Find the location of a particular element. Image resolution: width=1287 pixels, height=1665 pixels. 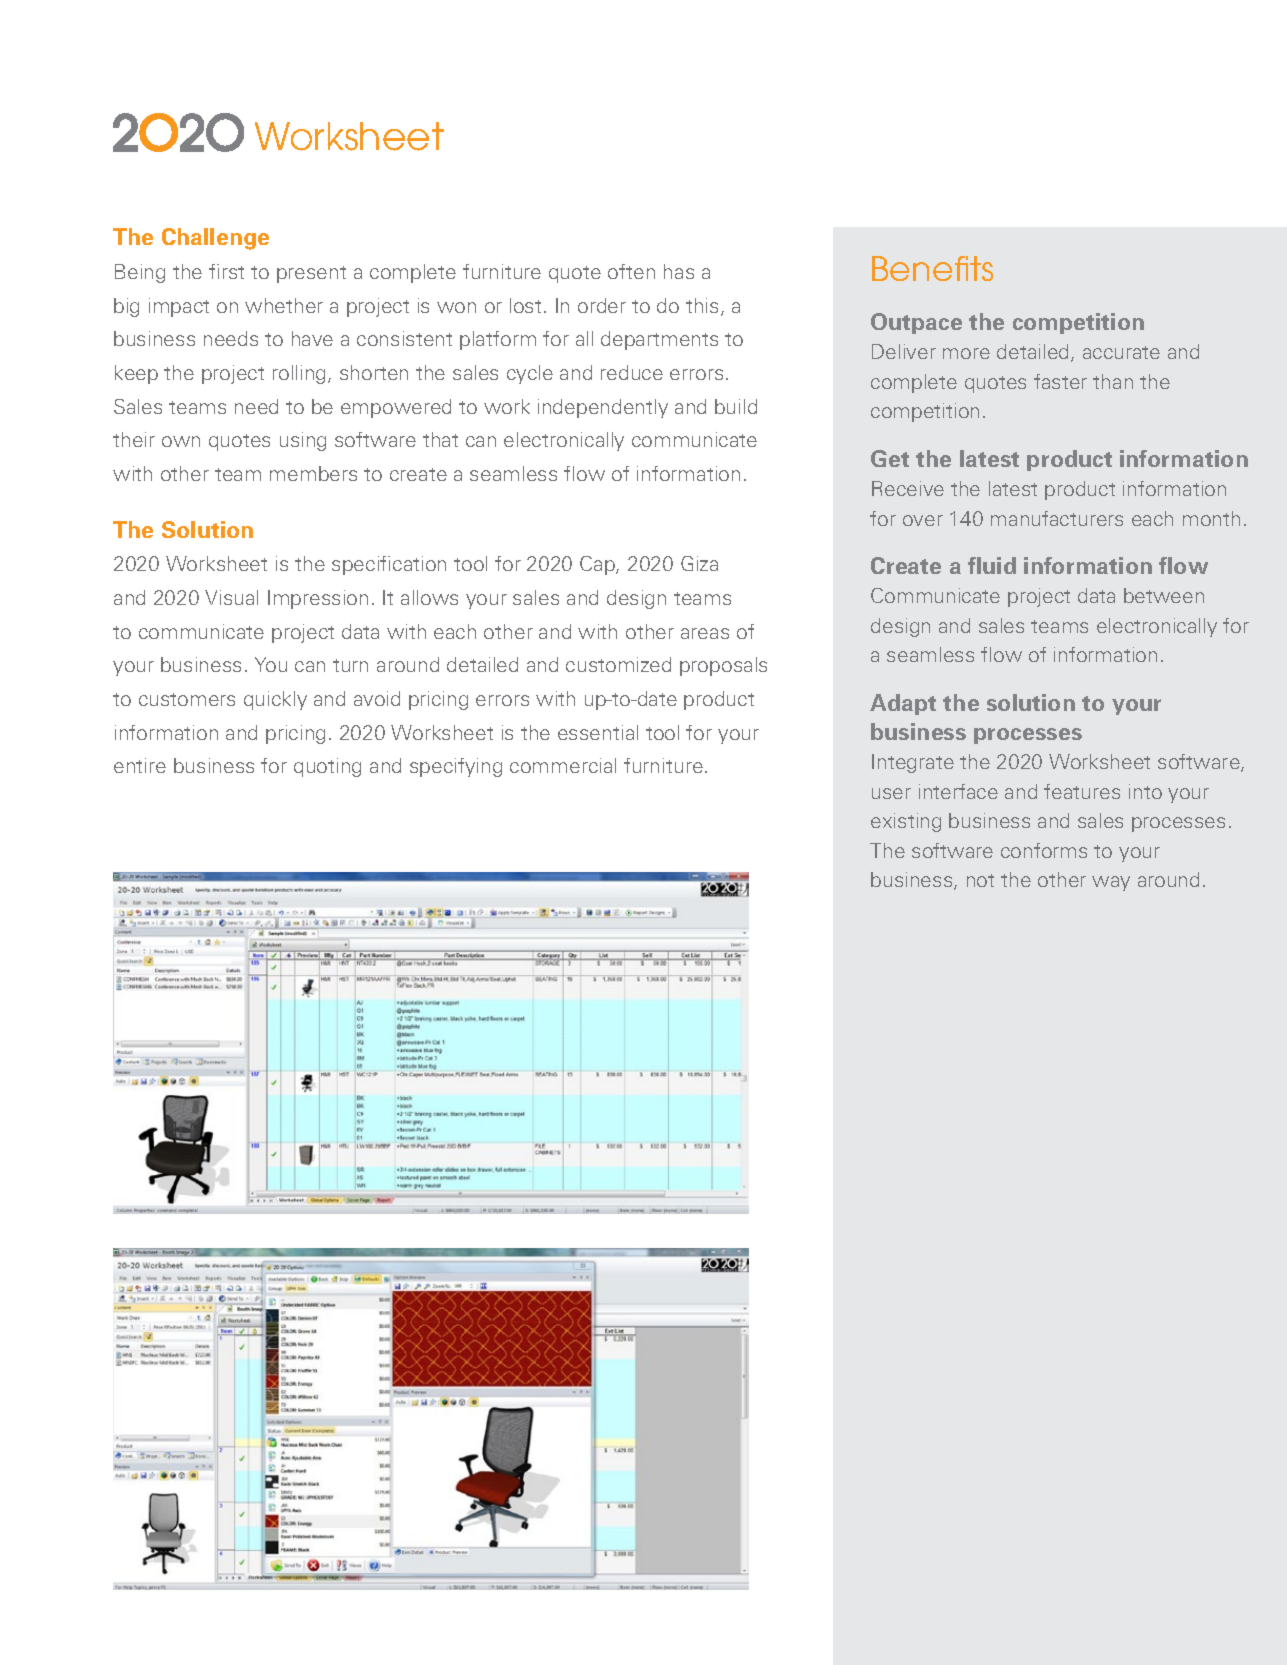

Giza is located at coordinates (699, 563).
